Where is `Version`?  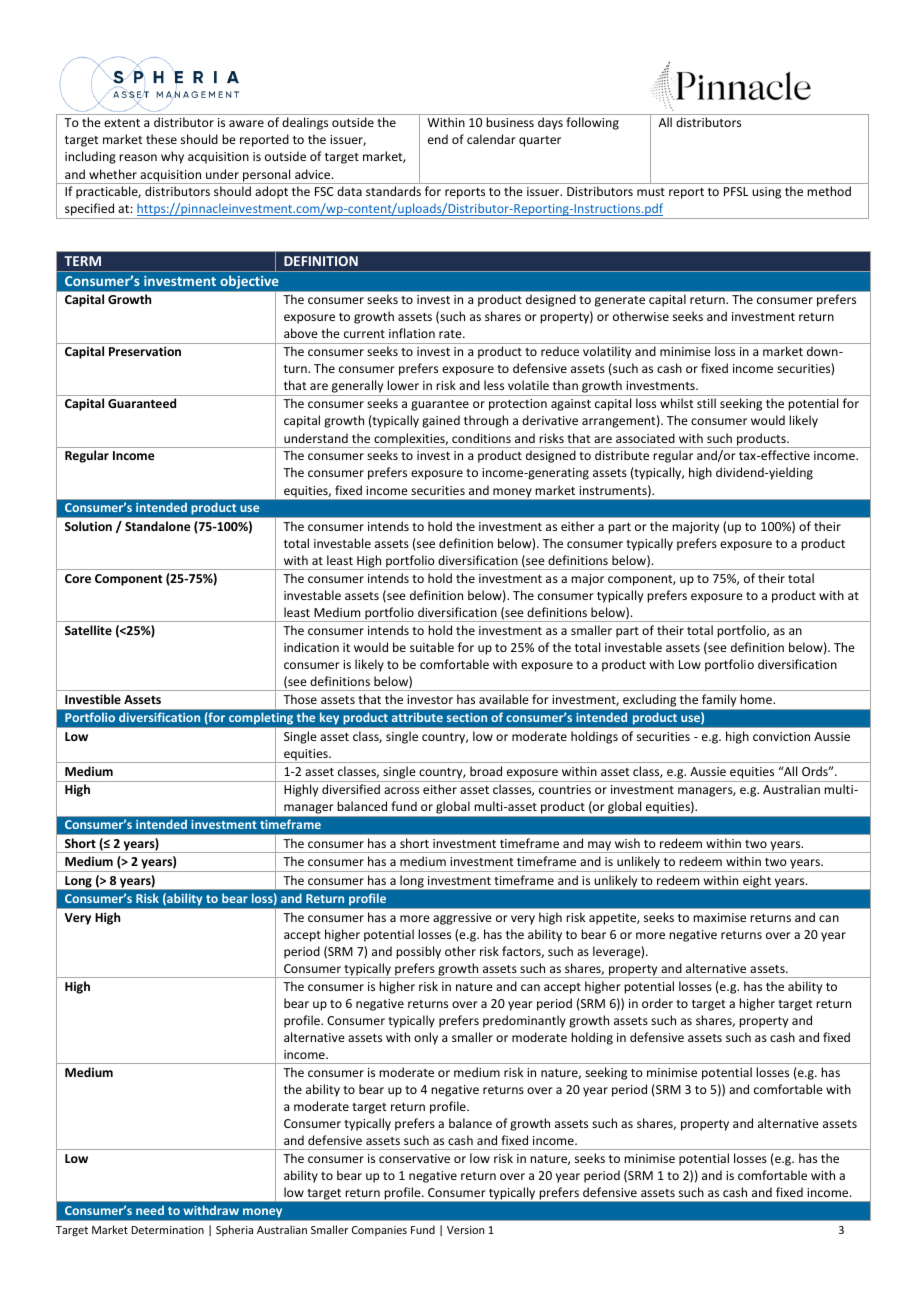 Version is located at coordinates (465, 1230).
